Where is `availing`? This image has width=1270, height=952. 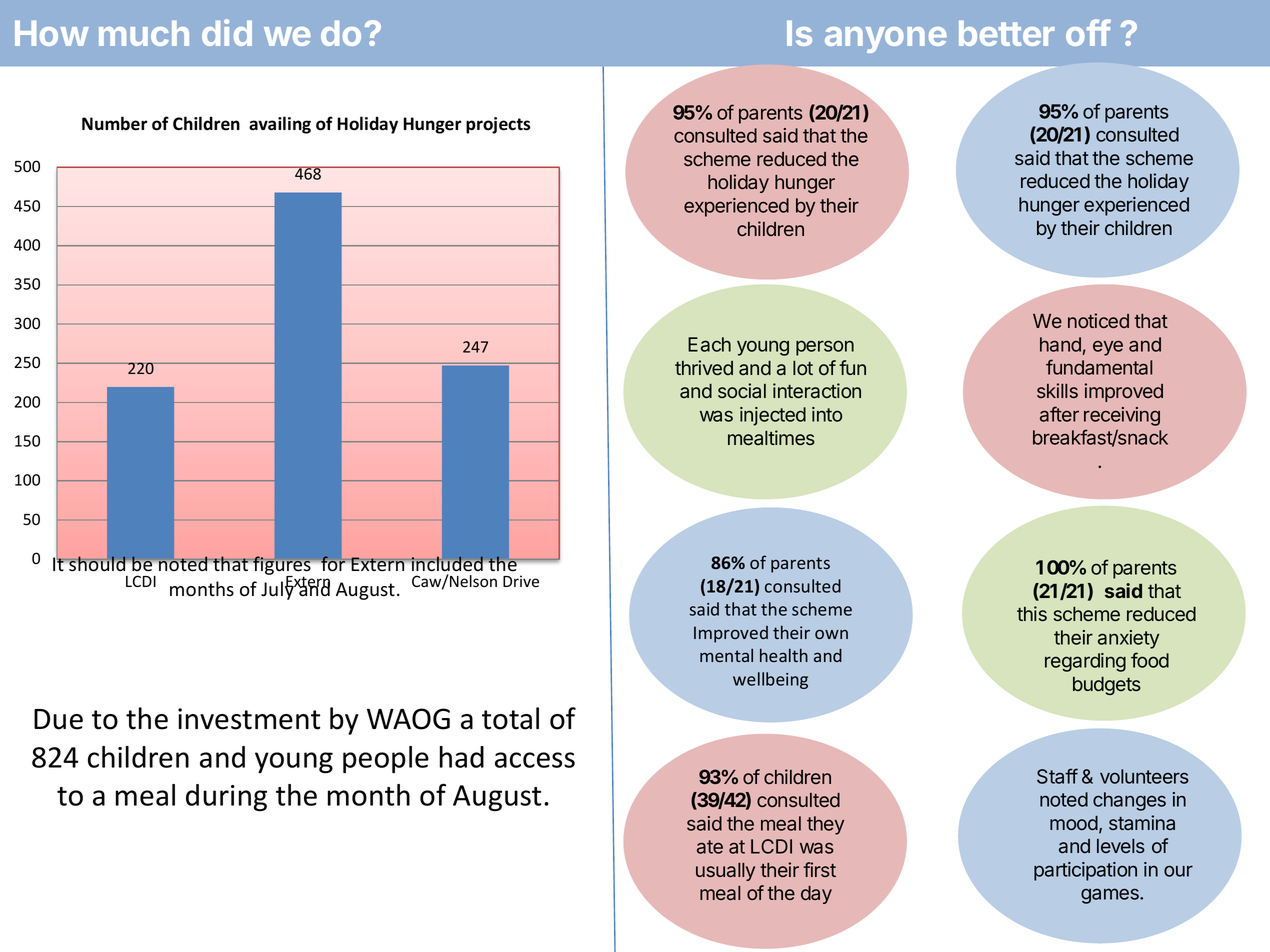
availing is located at coordinates (280, 125).
